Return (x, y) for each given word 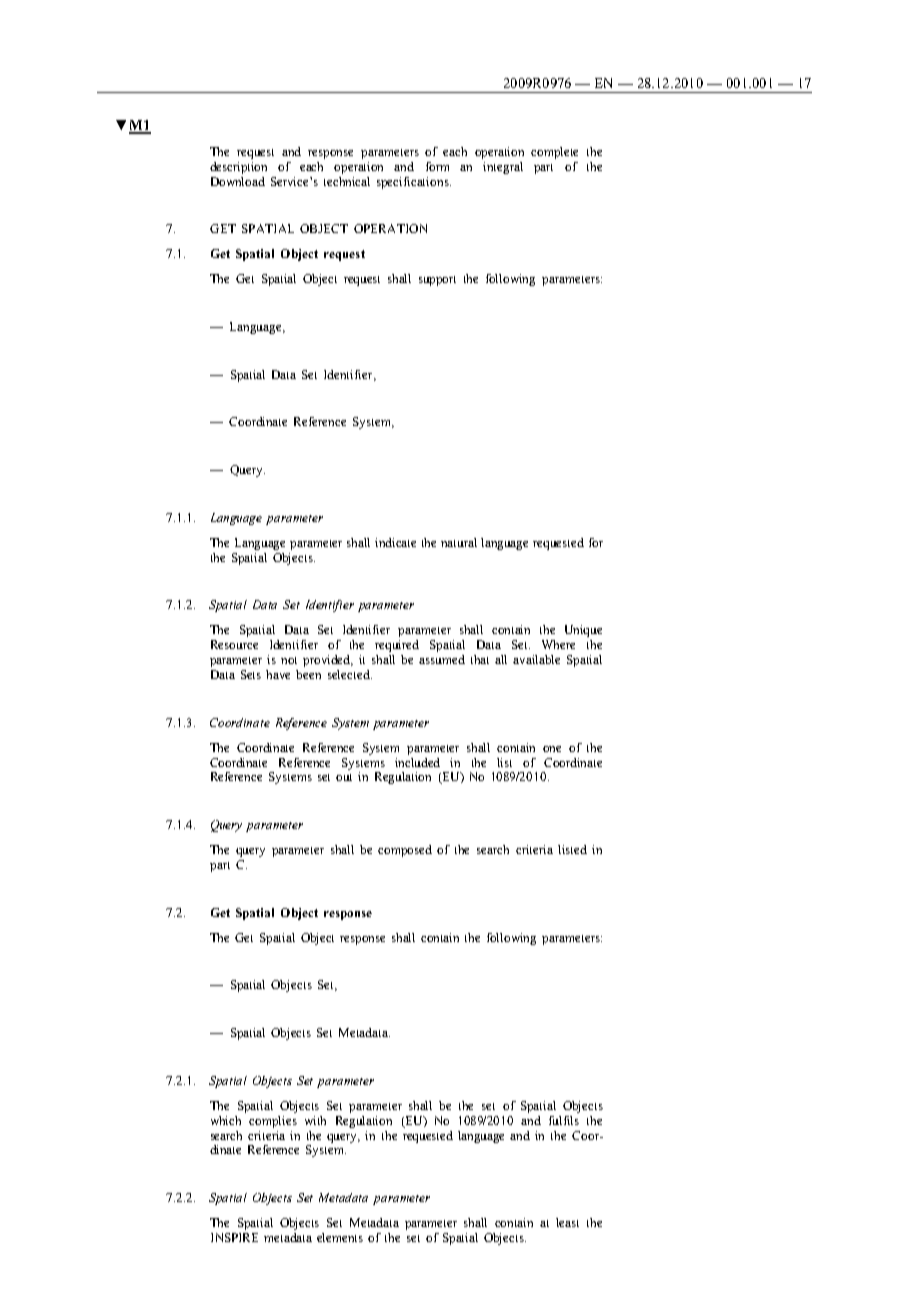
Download (238, 181)
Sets (251, 674)
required (397, 646)
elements (340, 1237)
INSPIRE (234, 1237)
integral (503, 168)
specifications (414, 183)
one (552, 749)
